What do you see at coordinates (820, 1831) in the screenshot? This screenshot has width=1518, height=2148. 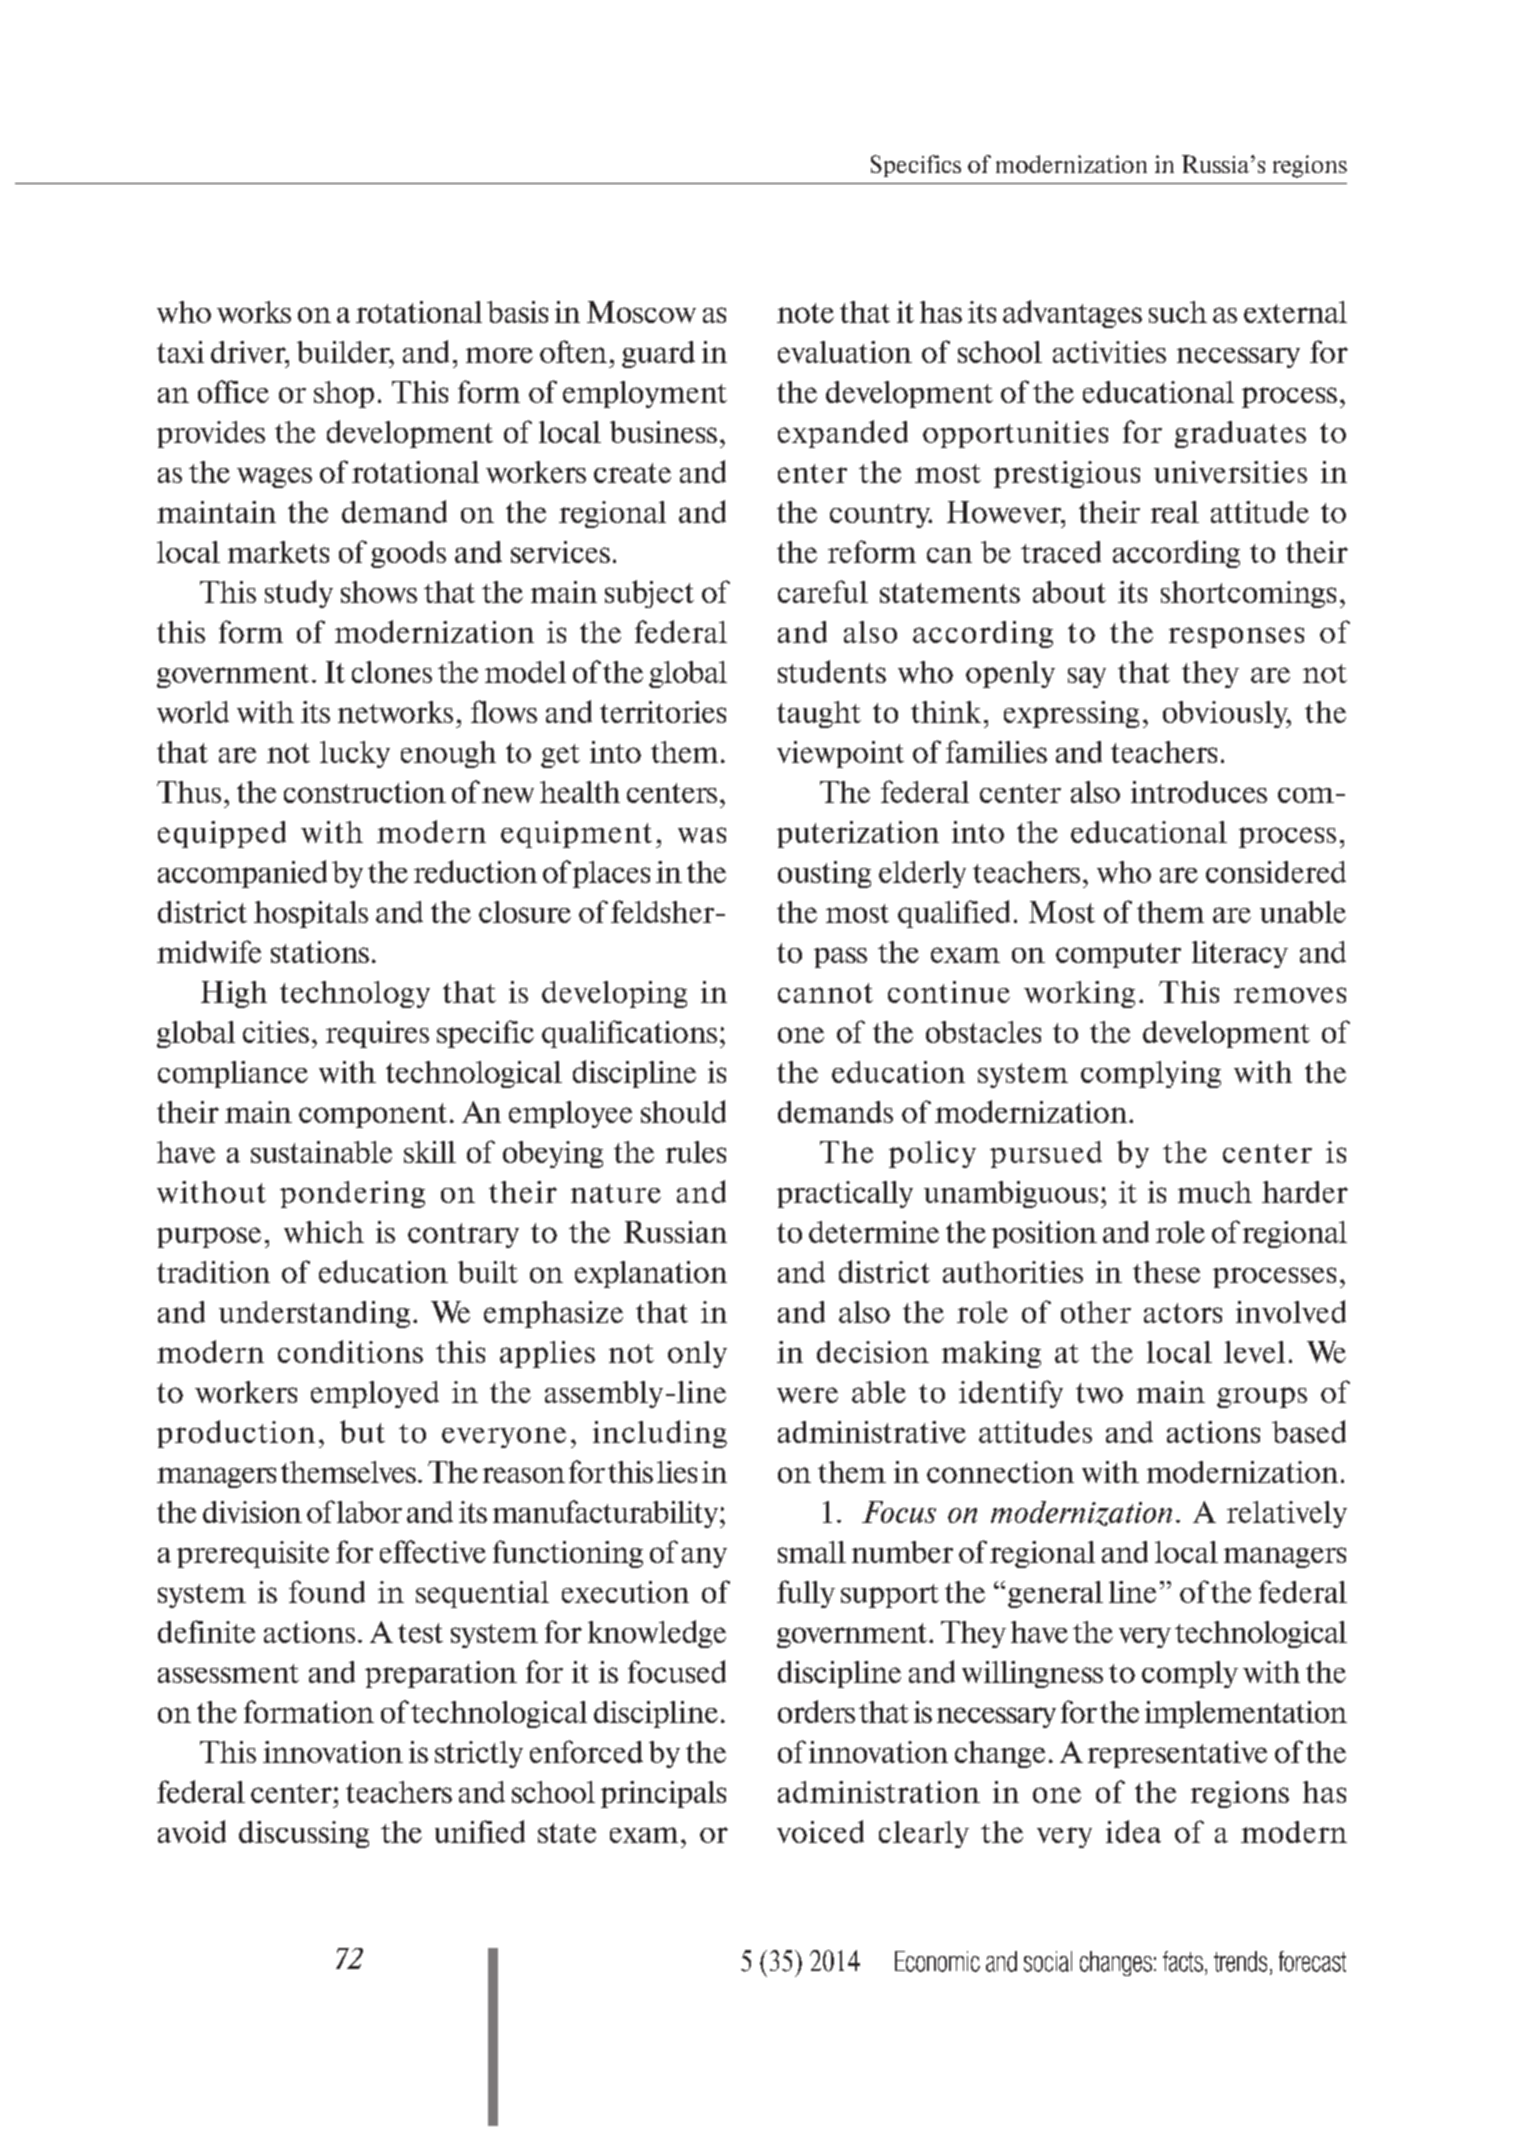 I see `voiced` at bounding box center [820, 1831].
